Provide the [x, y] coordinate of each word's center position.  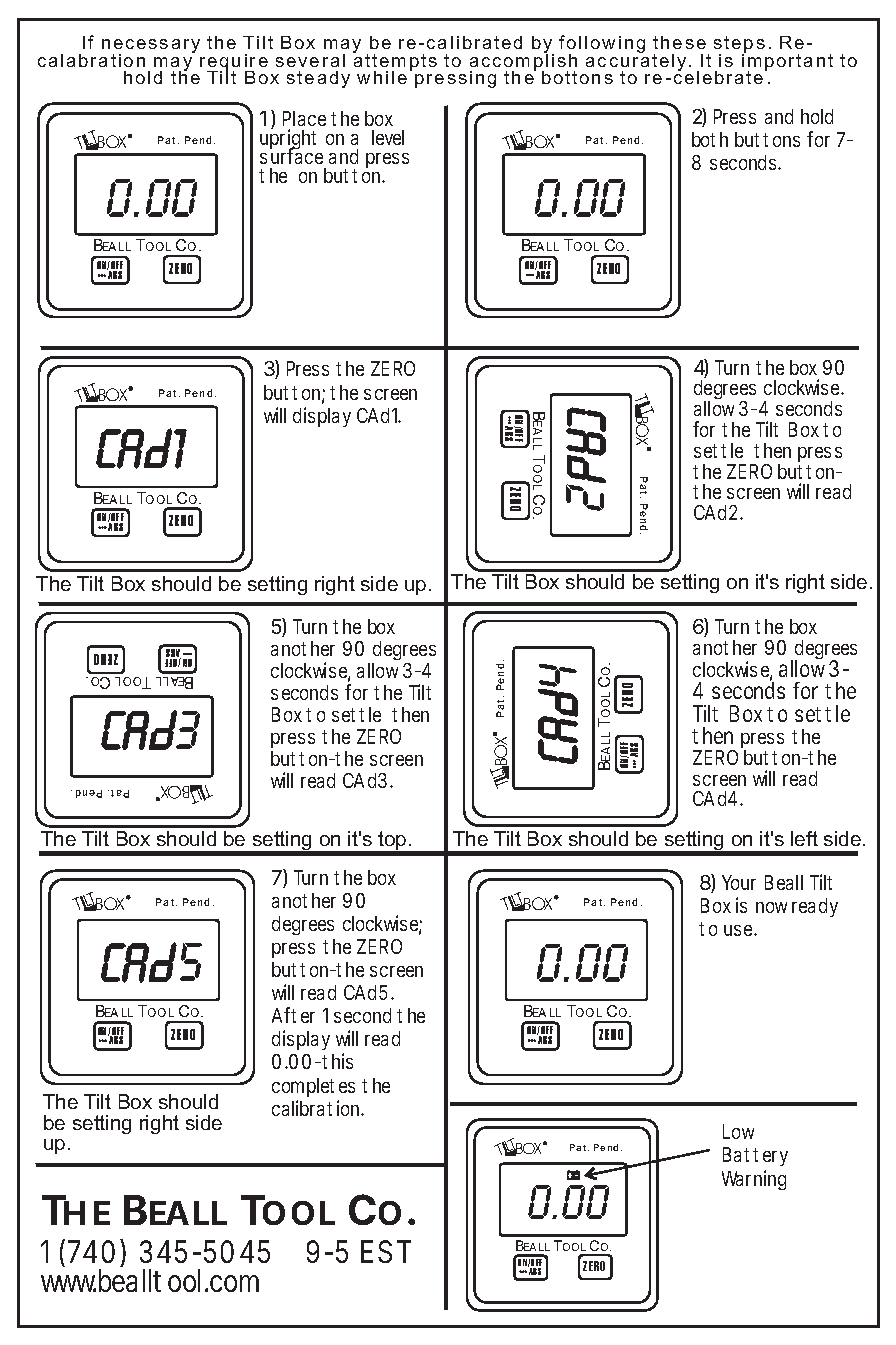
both [710, 139]
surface [291, 155]
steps [739, 46]
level [388, 137]
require [234, 63]
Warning [754, 1180]
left [804, 838]
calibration [317, 1108]
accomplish [523, 62]
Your [739, 882]
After [293, 1015]
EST [386, 1251]
